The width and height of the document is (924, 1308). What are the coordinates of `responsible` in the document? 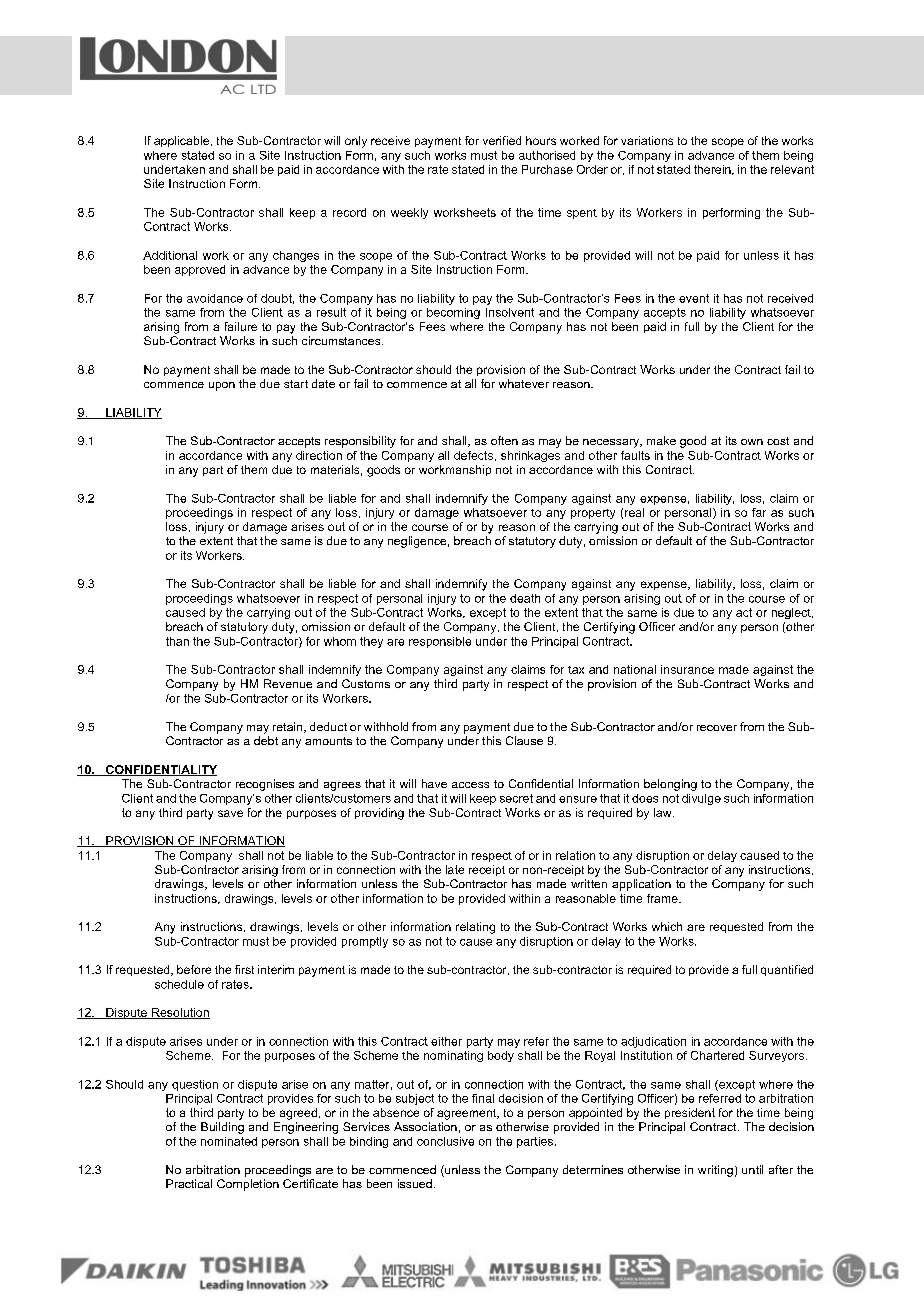 It's located at (440, 642).
